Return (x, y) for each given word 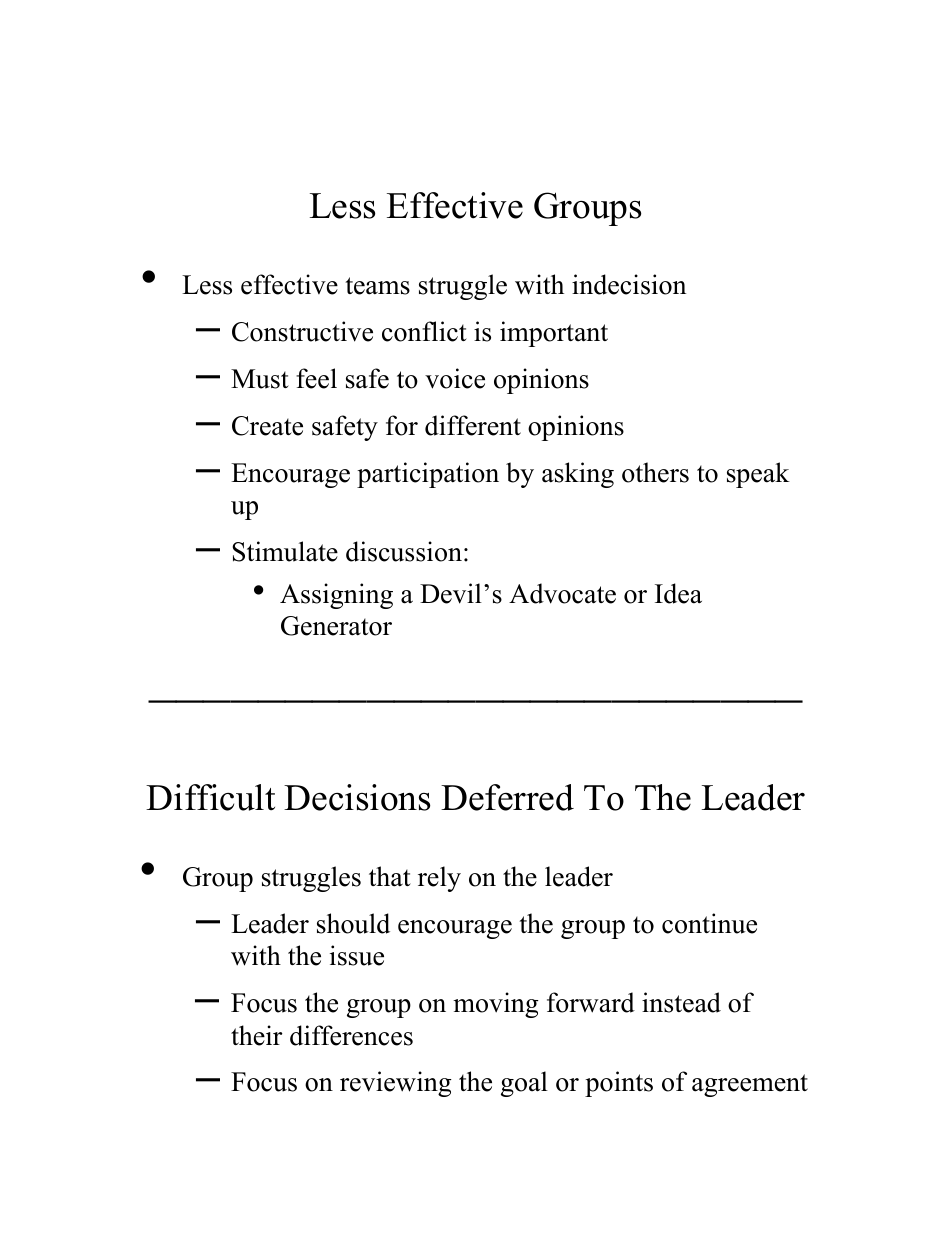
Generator (336, 626)
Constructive (302, 331)
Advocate (562, 593)
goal (524, 1084)
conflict (424, 331)
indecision (629, 284)
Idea (678, 593)
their (257, 1035)
